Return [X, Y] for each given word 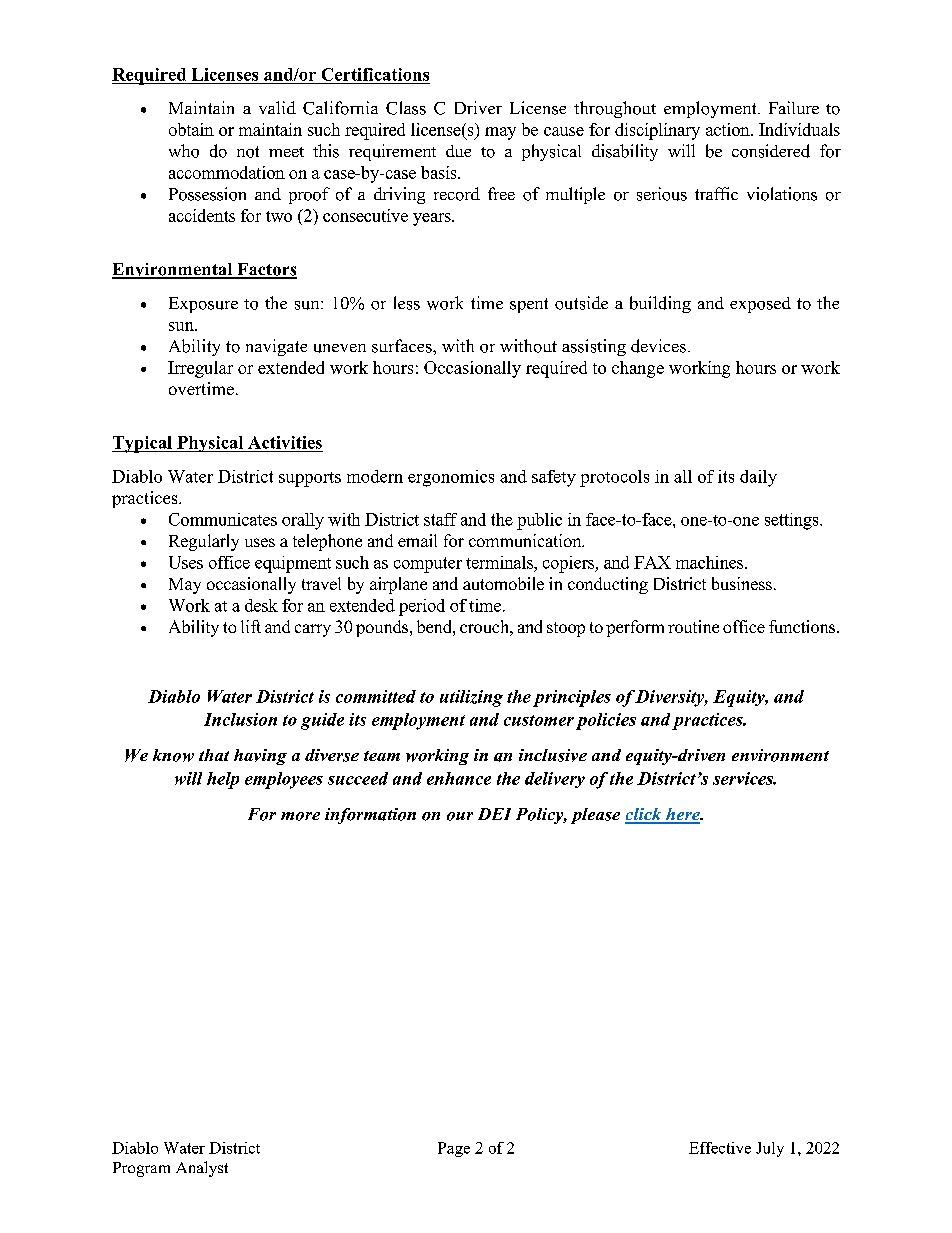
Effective [720, 1148]
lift [251, 626]
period [422, 607]
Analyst [202, 1169]
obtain [191, 129]
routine [693, 626]
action [729, 129]
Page [454, 1149]
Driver [478, 107]
